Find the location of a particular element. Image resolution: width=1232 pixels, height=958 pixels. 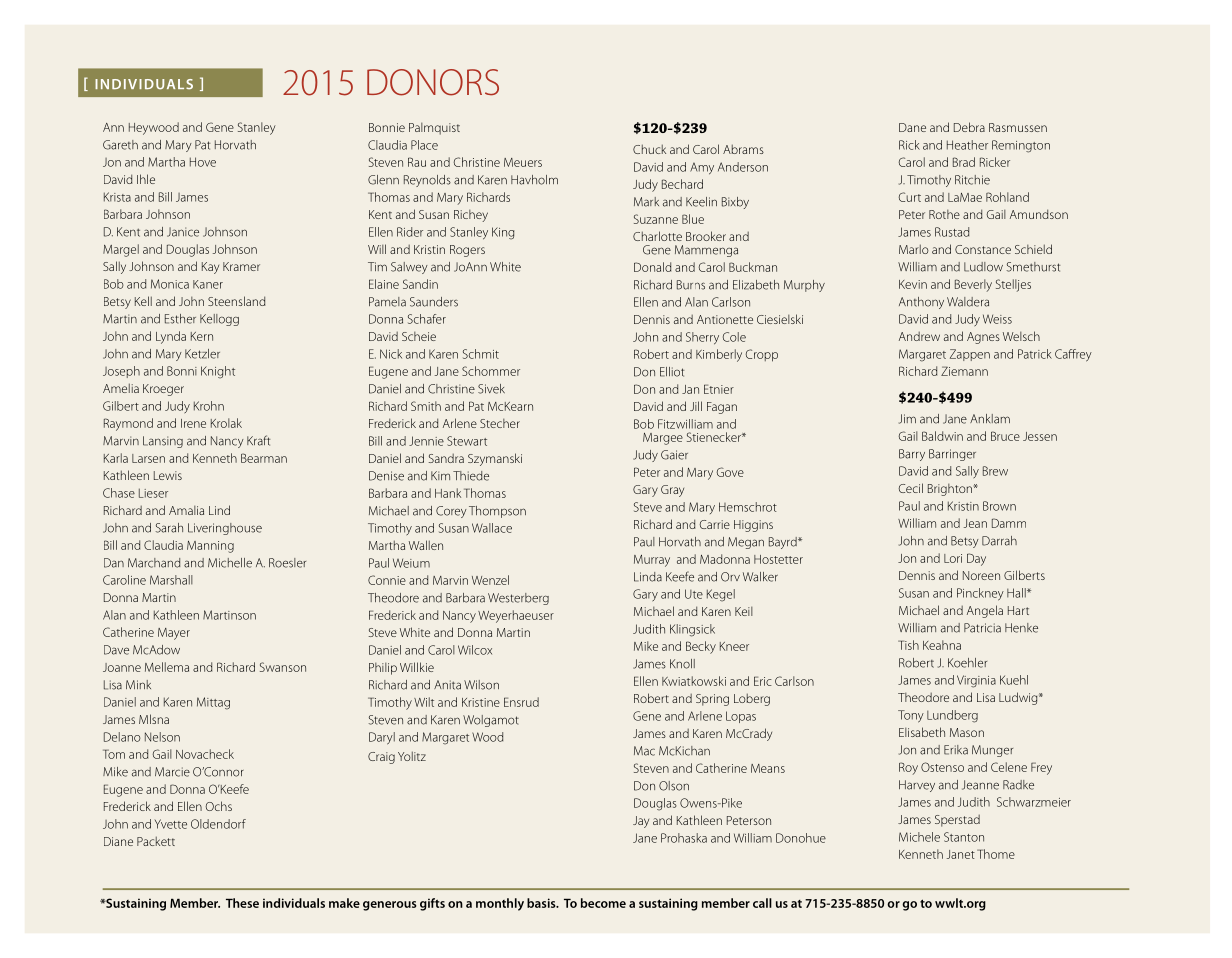

become is located at coordinates (603, 903).
